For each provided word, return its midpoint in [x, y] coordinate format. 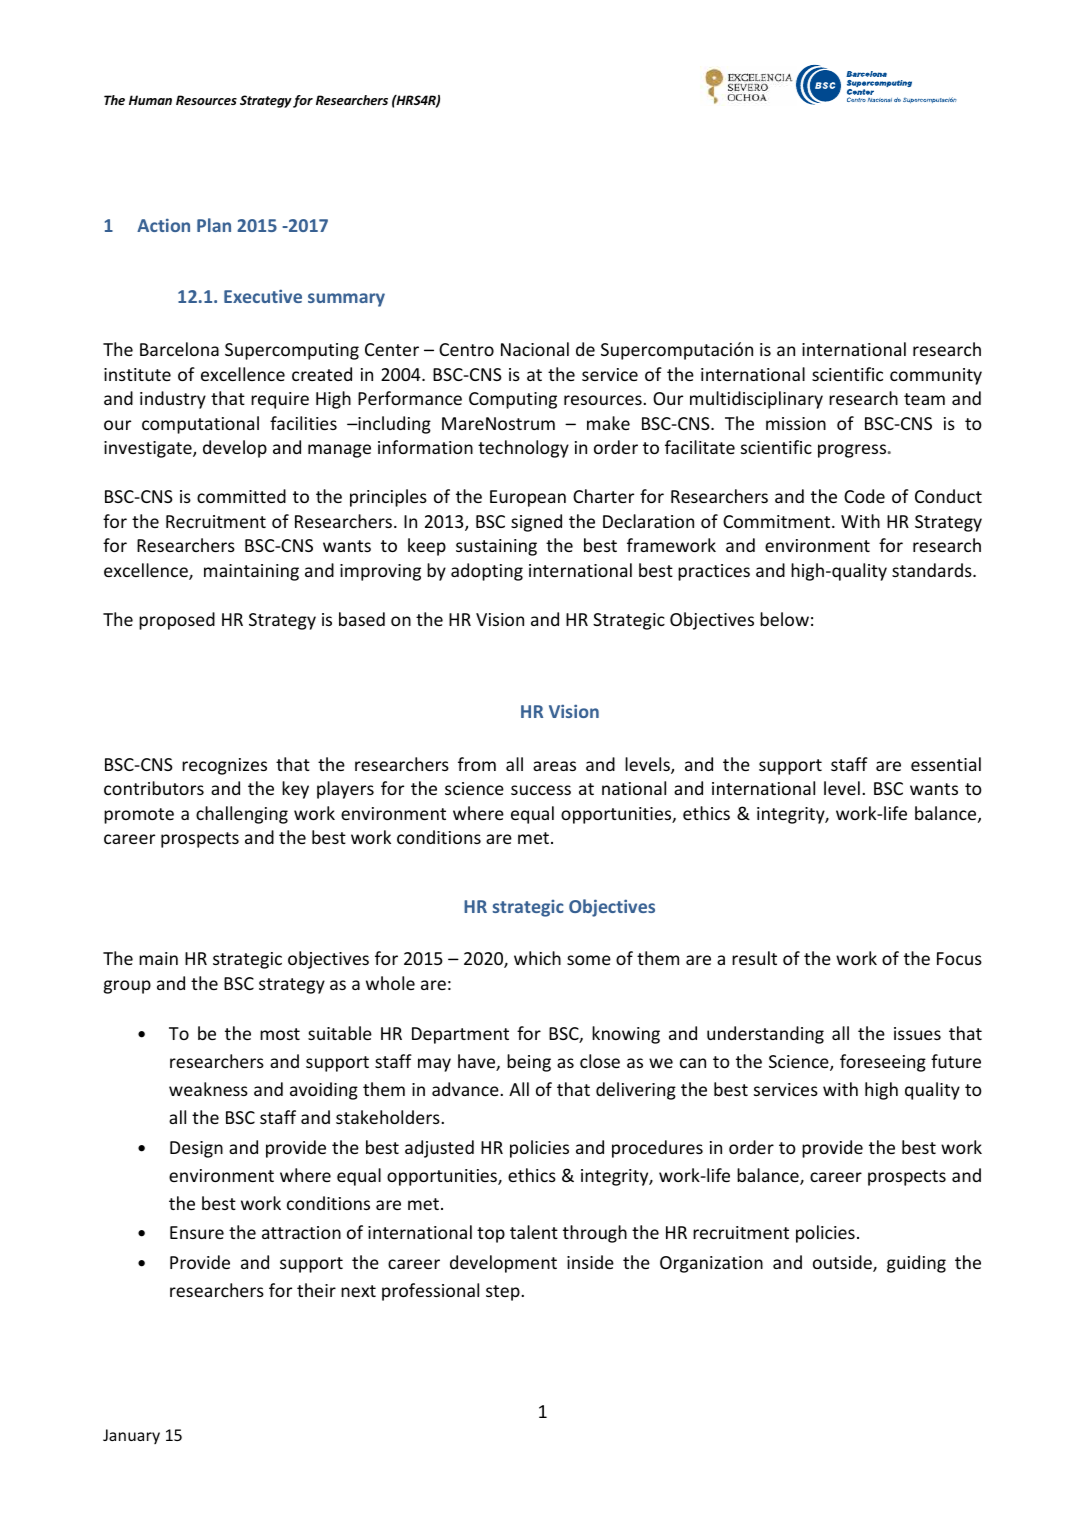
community [936, 376]
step [503, 1293]
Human [150, 100]
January [131, 1436]
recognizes [224, 766]
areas [554, 766]
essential [946, 764]
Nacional [535, 349]
